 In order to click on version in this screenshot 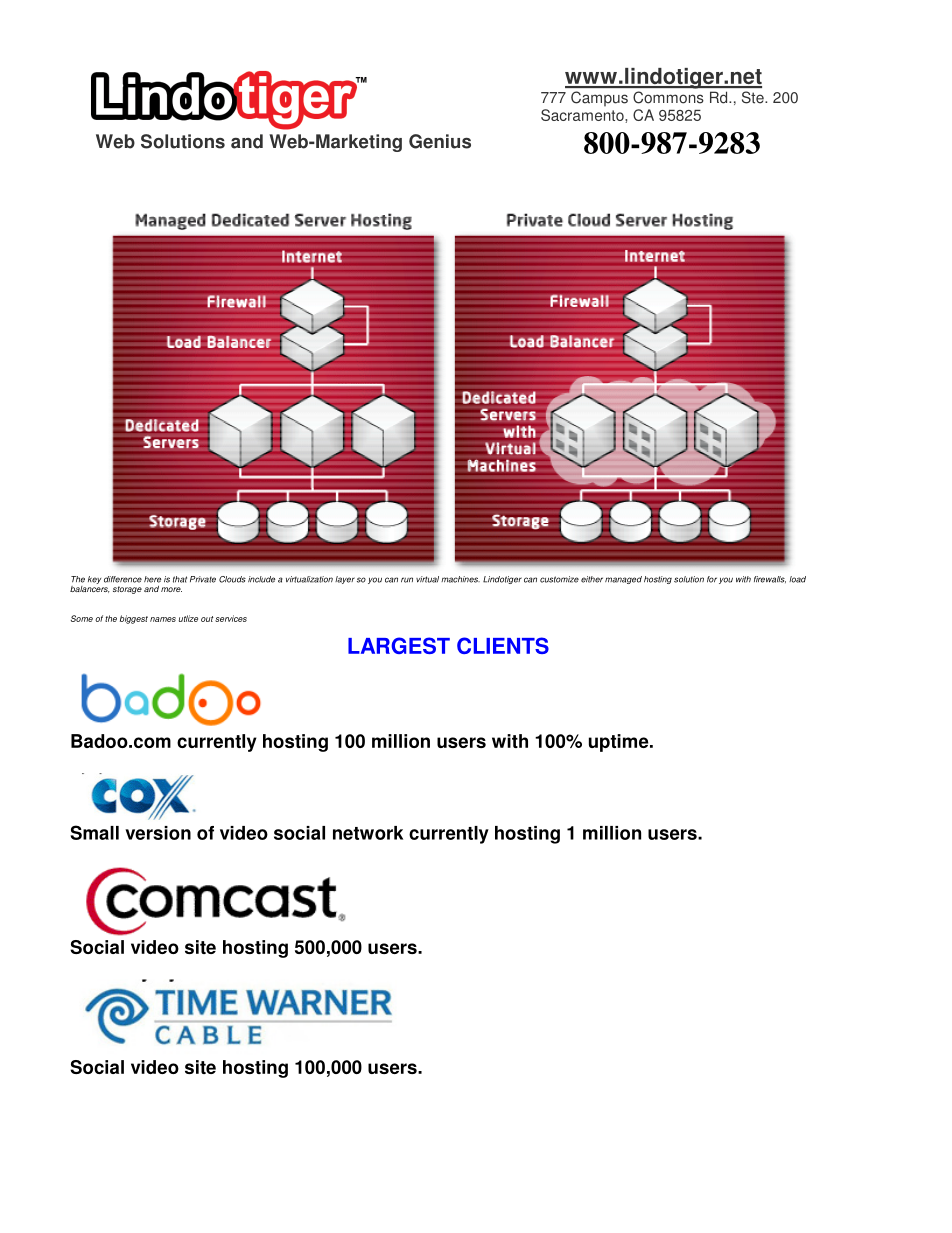, I will do `click(158, 833)`.
